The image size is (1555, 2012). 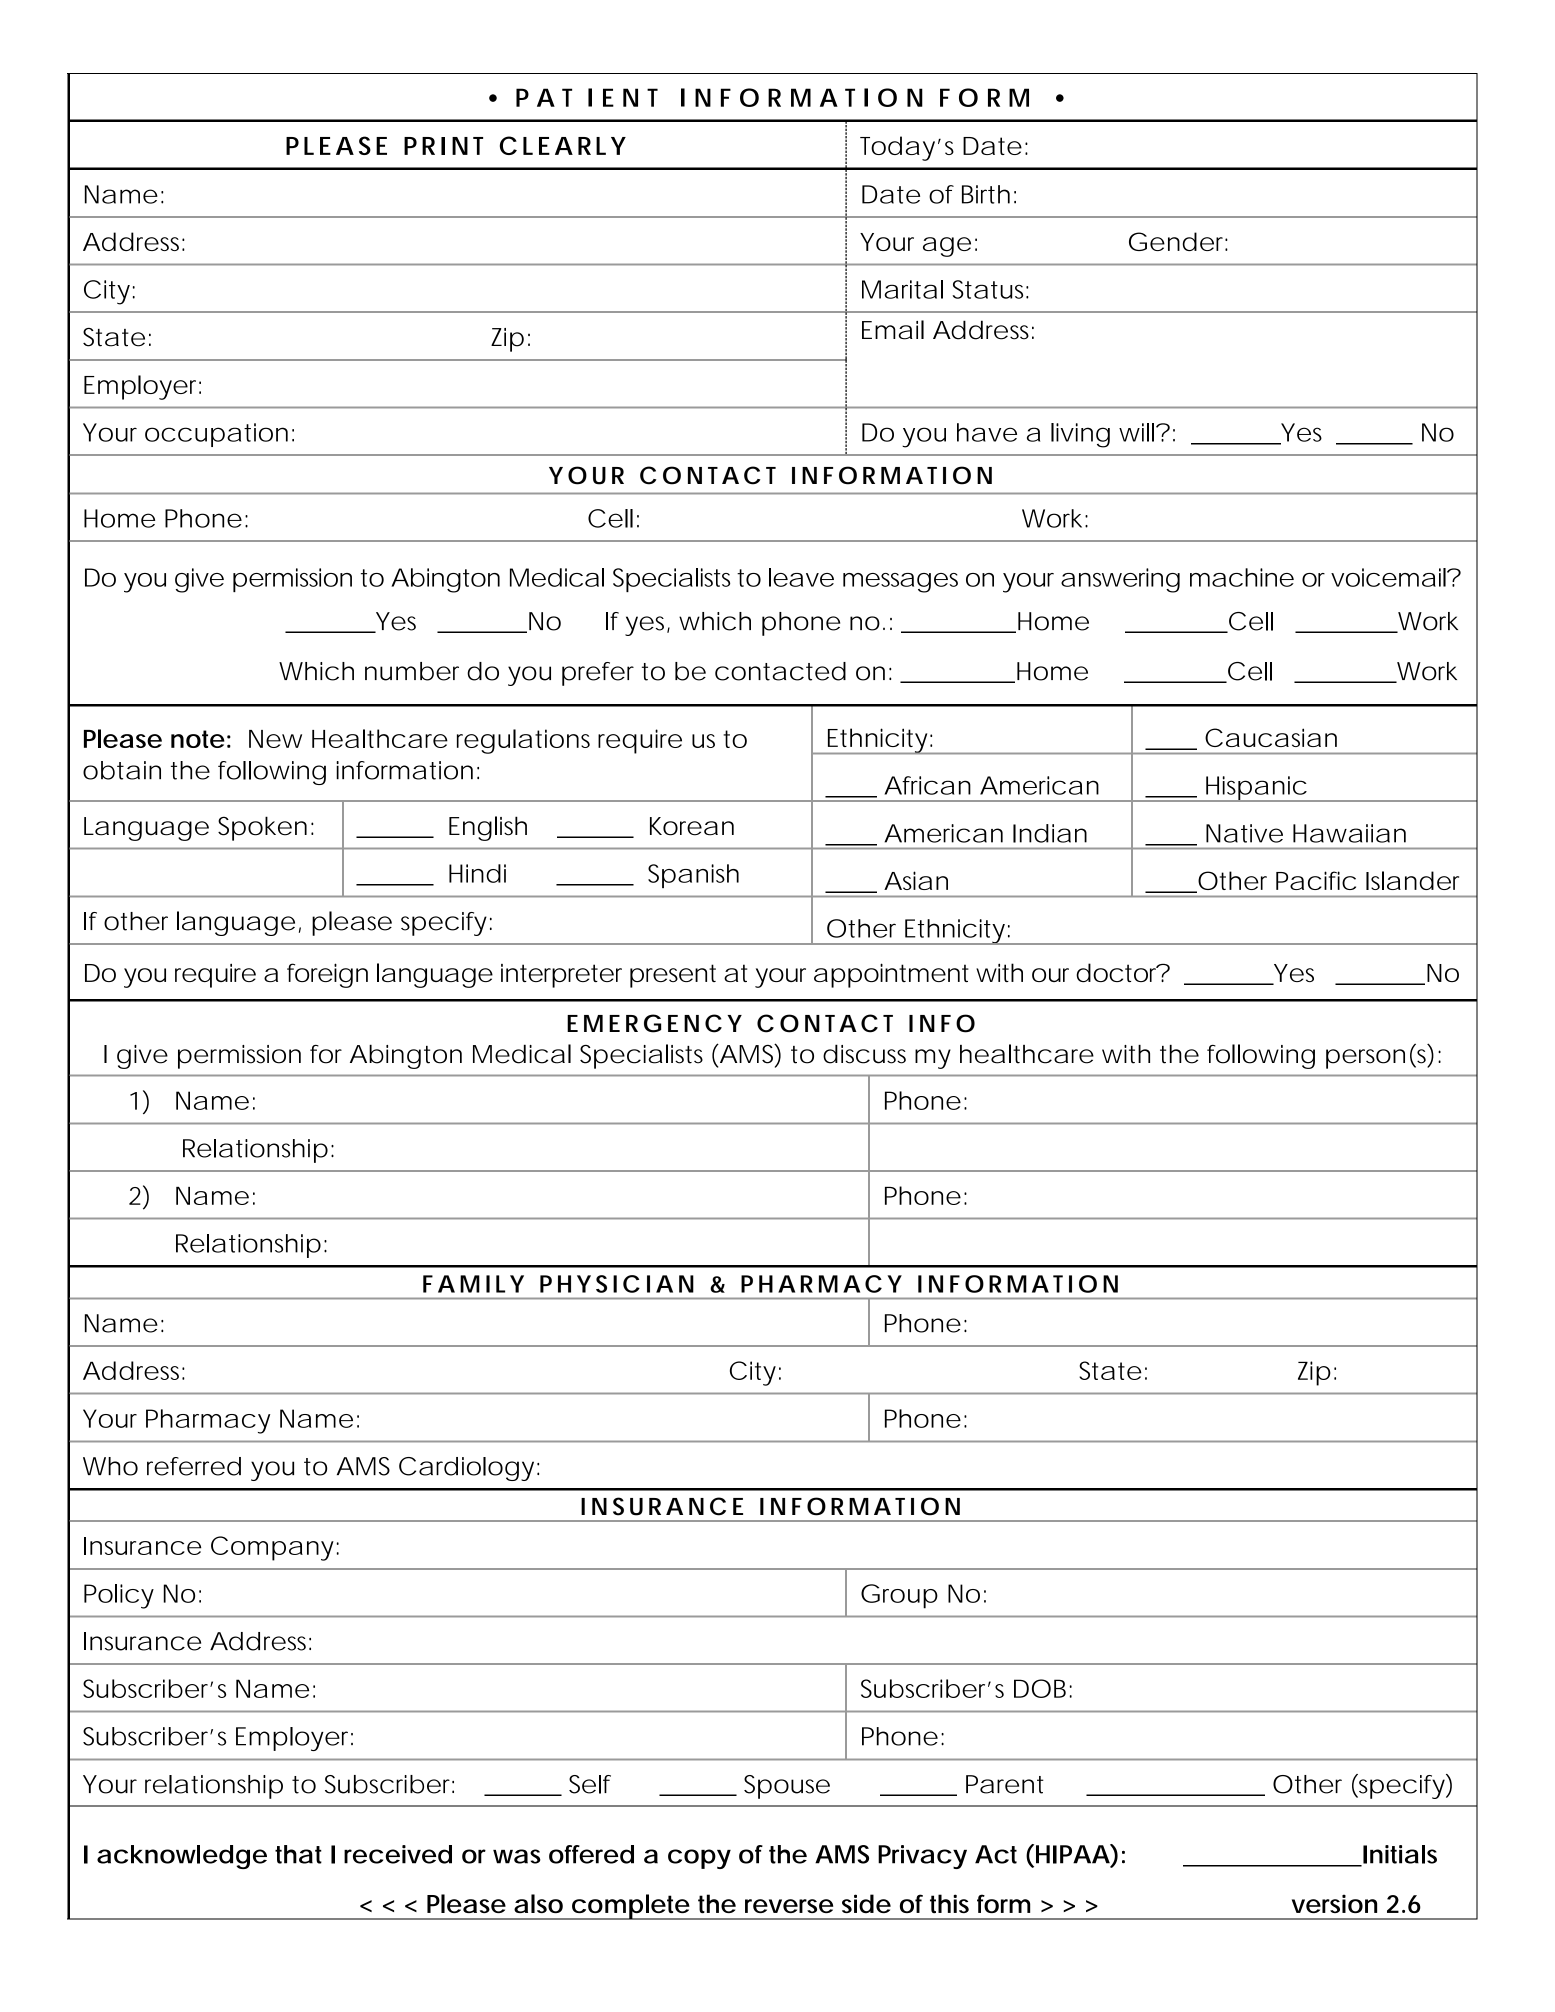 What do you see at coordinates (298, 1854) in the screenshot?
I see `that` at bounding box center [298, 1854].
